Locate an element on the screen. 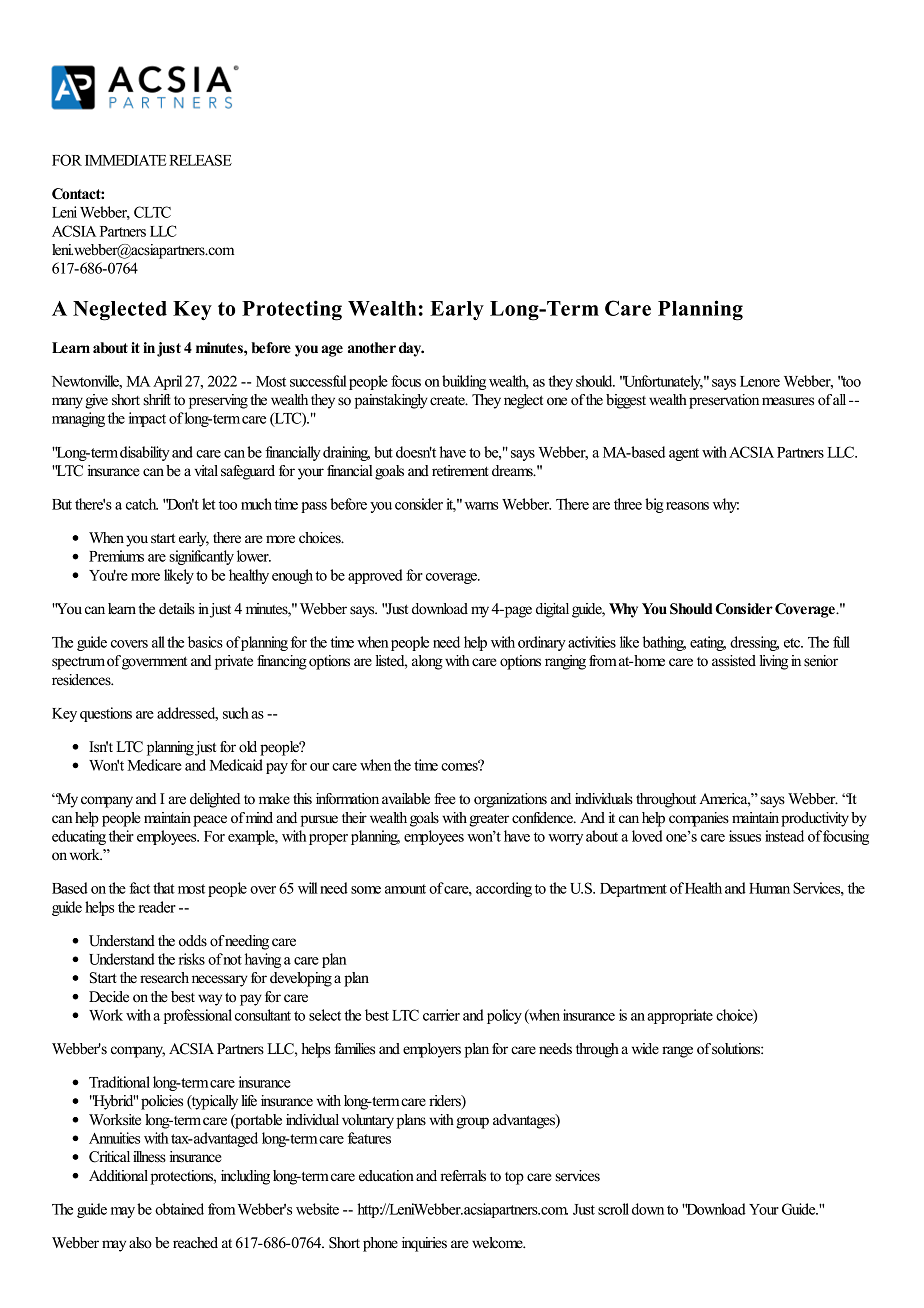  will is located at coordinates (308, 888).
